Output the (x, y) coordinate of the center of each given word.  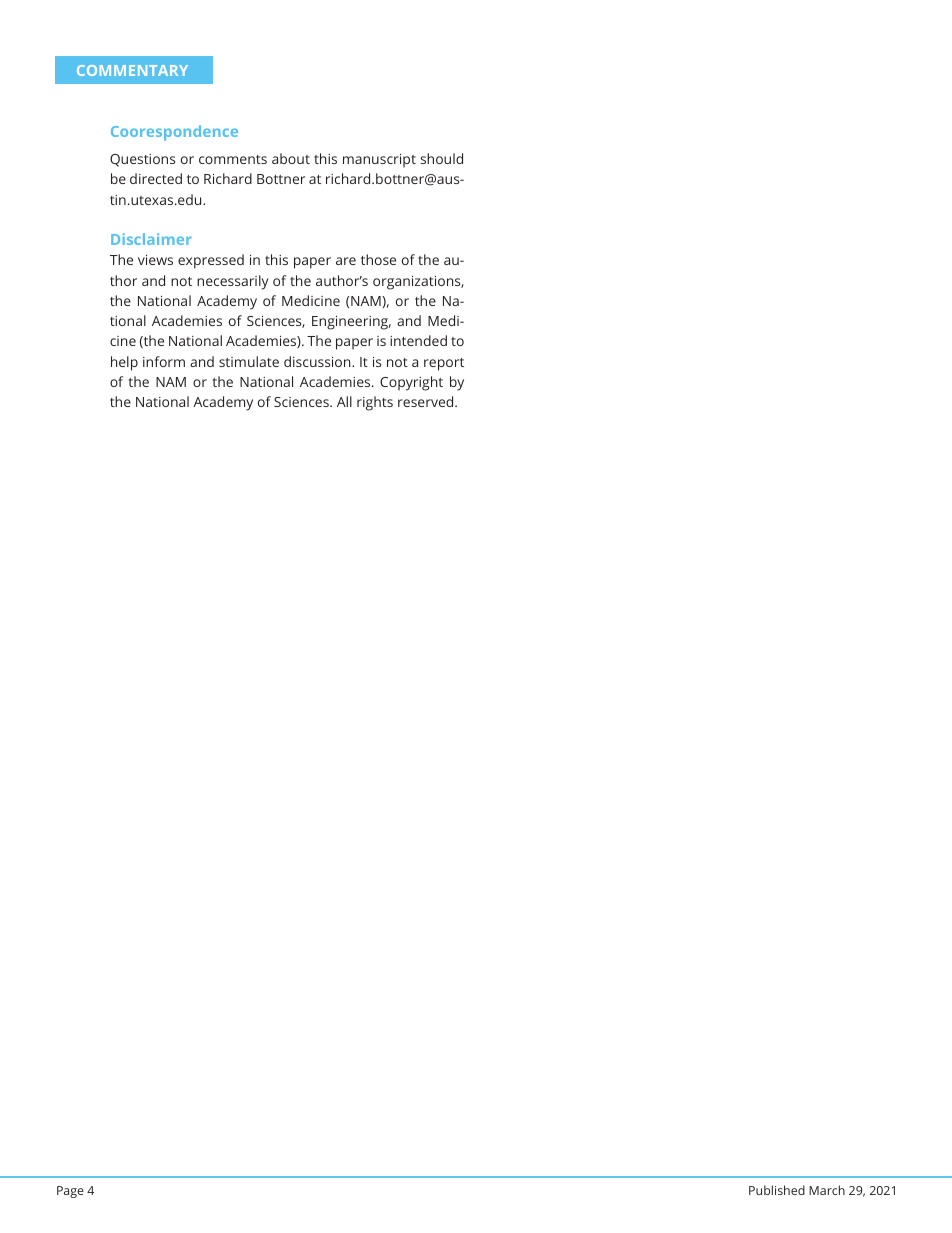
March (827, 1190)
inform (164, 361)
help (124, 363)
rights (375, 403)
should (442, 158)
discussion (318, 361)
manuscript (379, 160)
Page (70, 1192)
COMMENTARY (132, 70)
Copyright (411, 383)
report (444, 364)
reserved (427, 401)
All (344, 401)
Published (777, 1190)
